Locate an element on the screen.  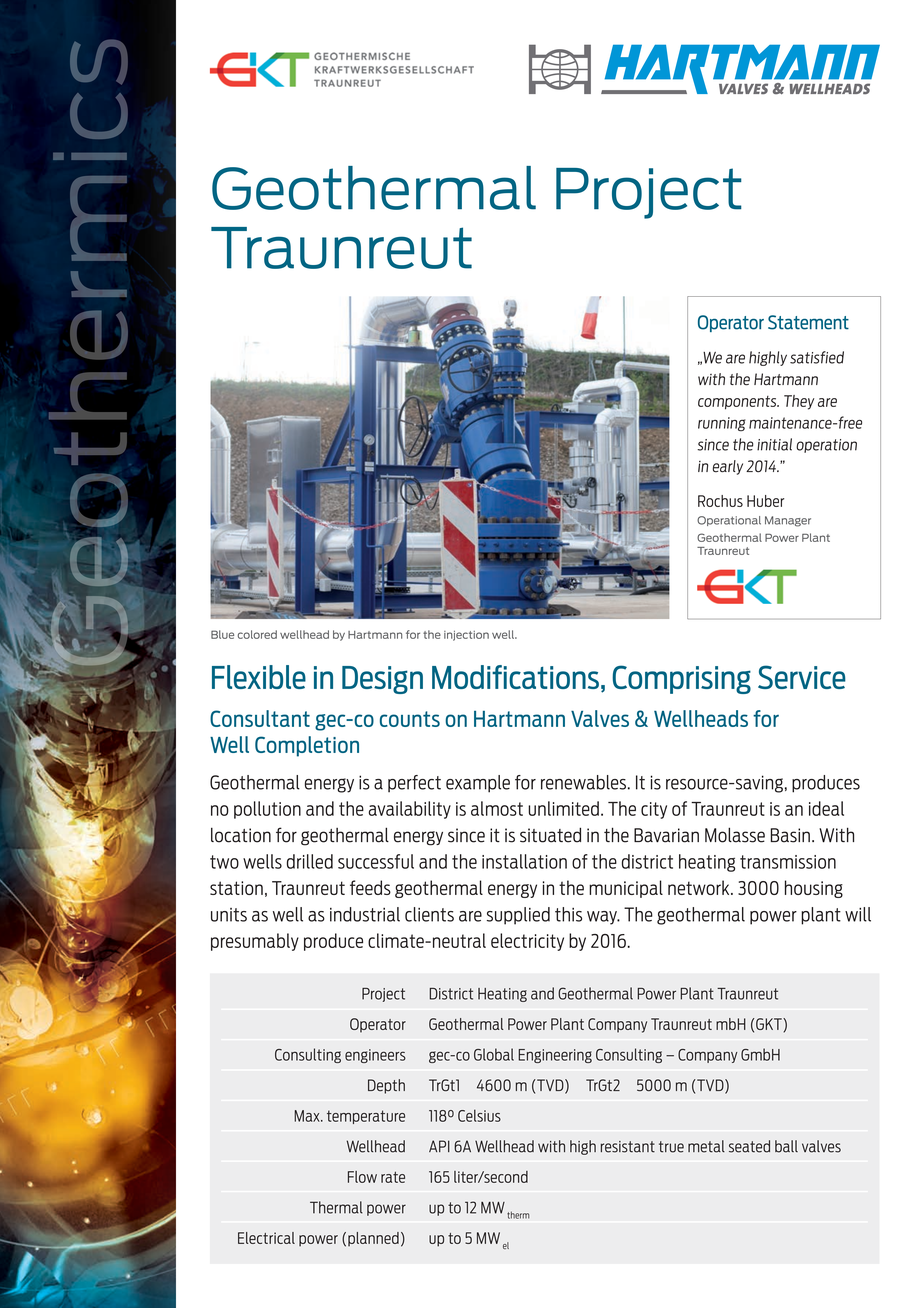
supplied is located at coordinates (518, 916).
